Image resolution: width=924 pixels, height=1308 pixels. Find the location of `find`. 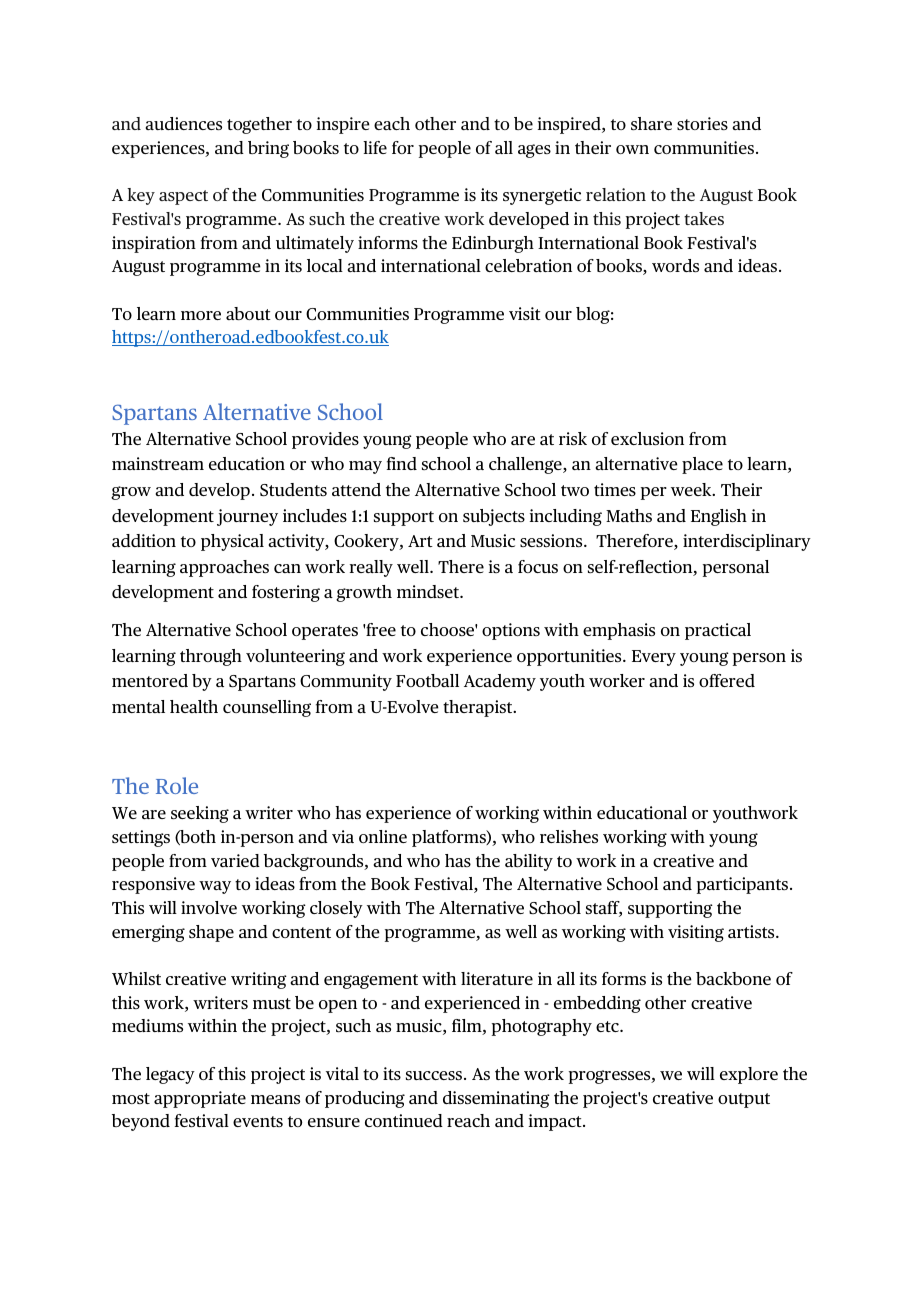

find is located at coordinates (402, 463).
